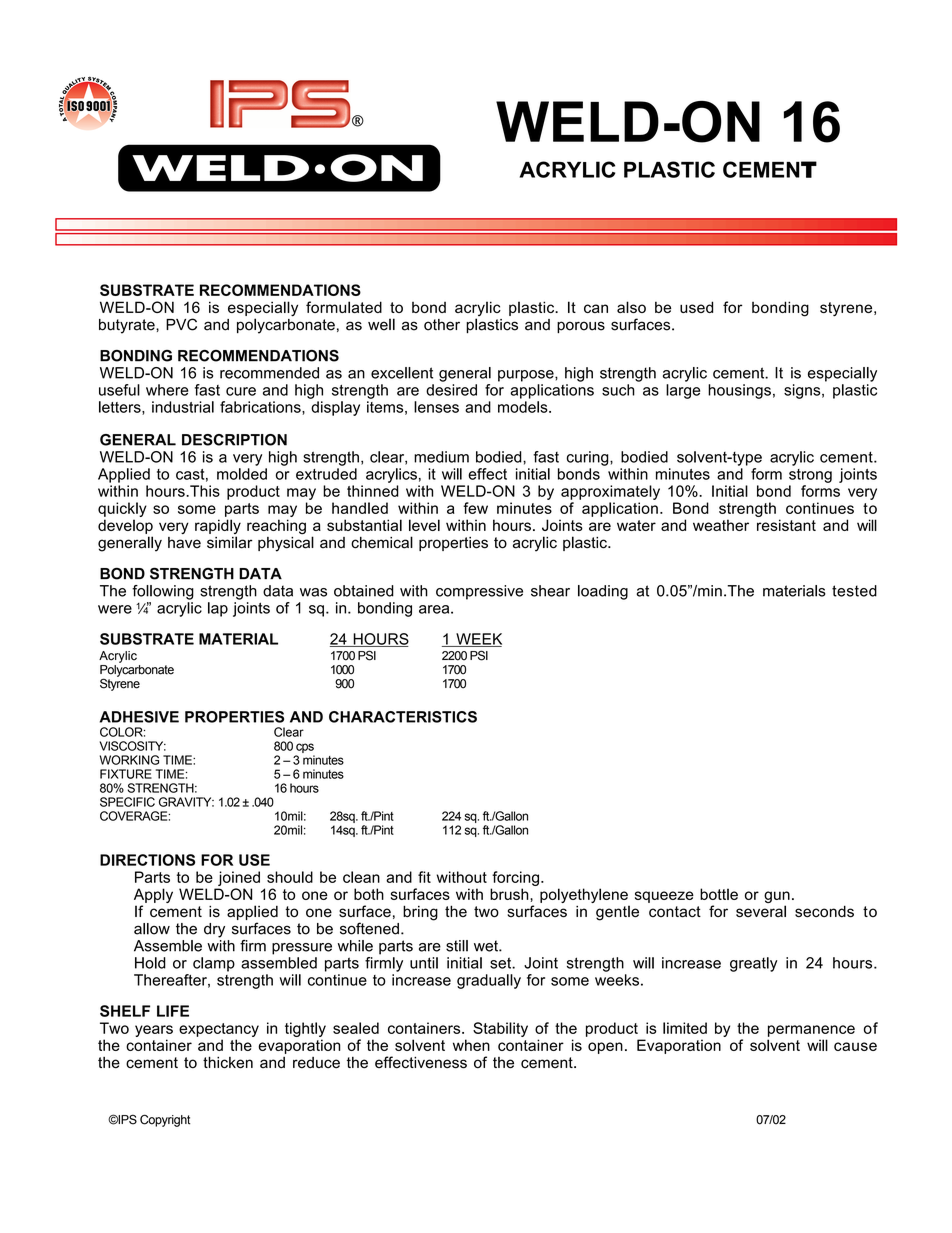 The height and width of the page is (1233, 952). I want to click on when, so click(471, 1045).
